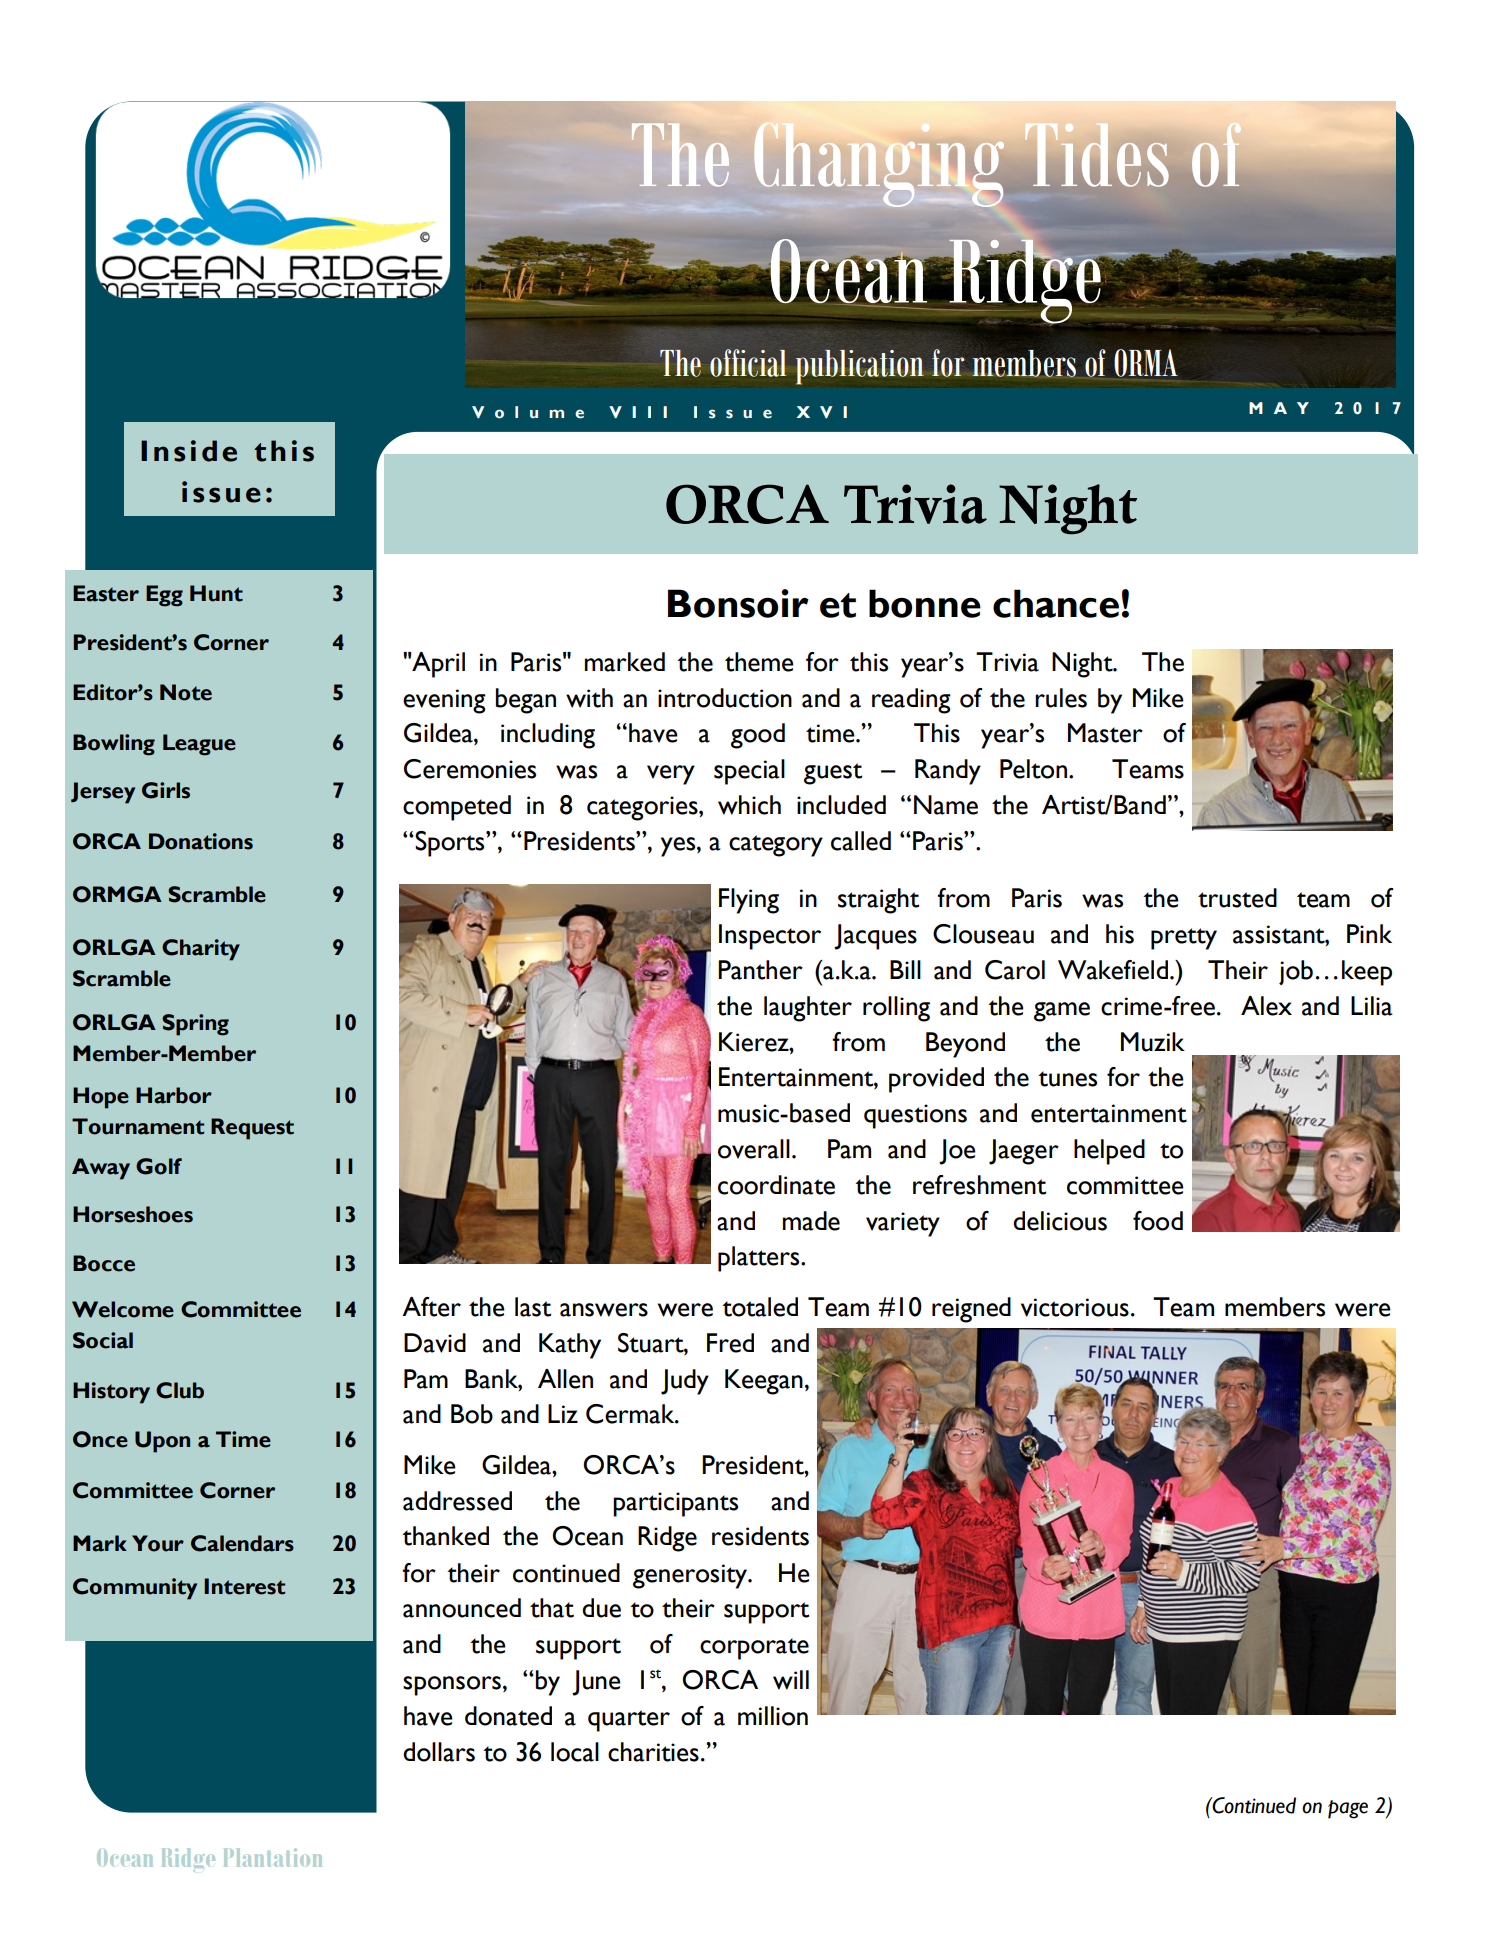 This screenshot has height=1949, width=1506. What do you see at coordinates (1105, 733) in the screenshot?
I see `Master` at bounding box center [1105, 733].
